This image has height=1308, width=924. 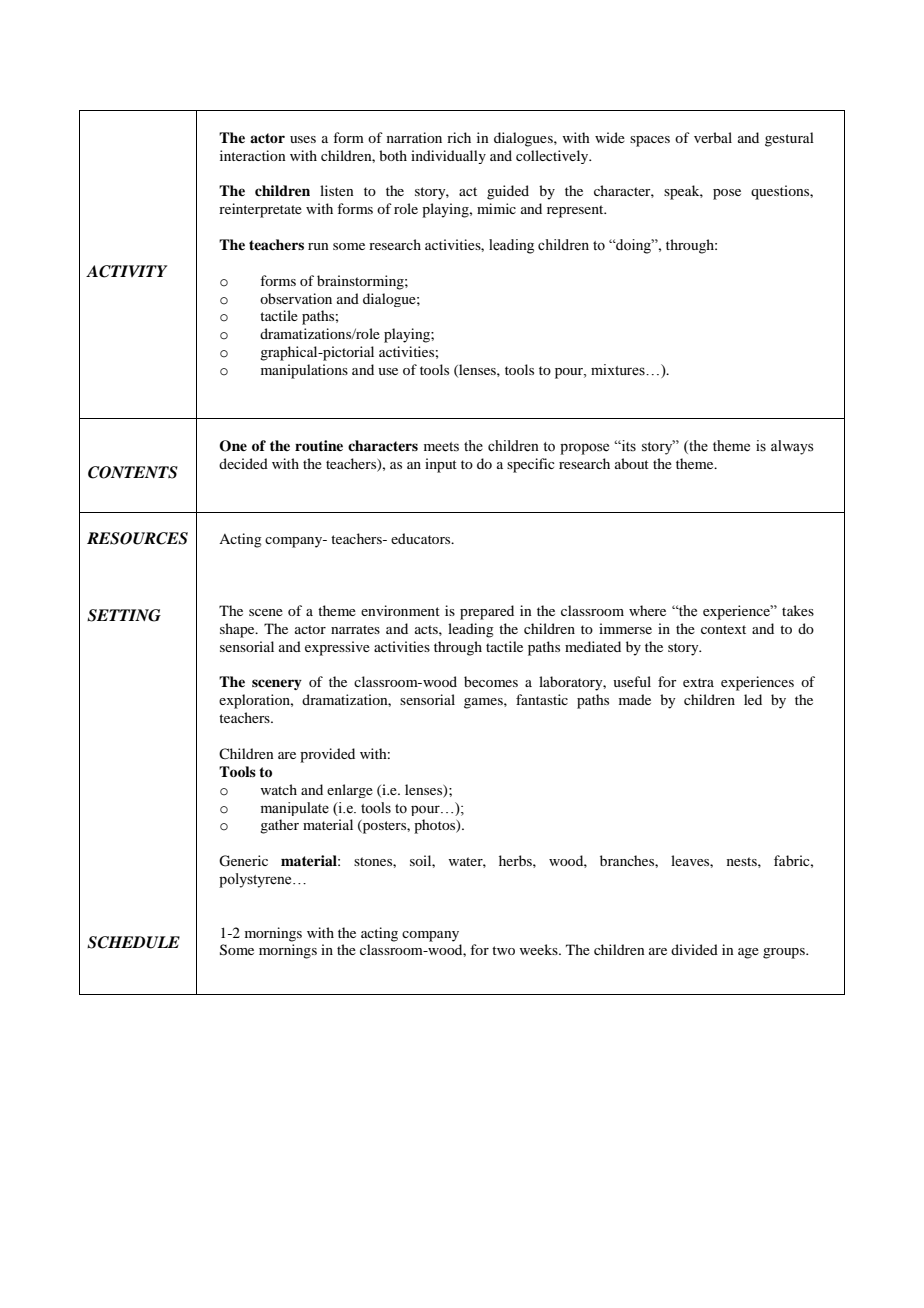 What do you see at coordinates (503, 950) in the image?
I see `two` at bounding box center [503, 950].
